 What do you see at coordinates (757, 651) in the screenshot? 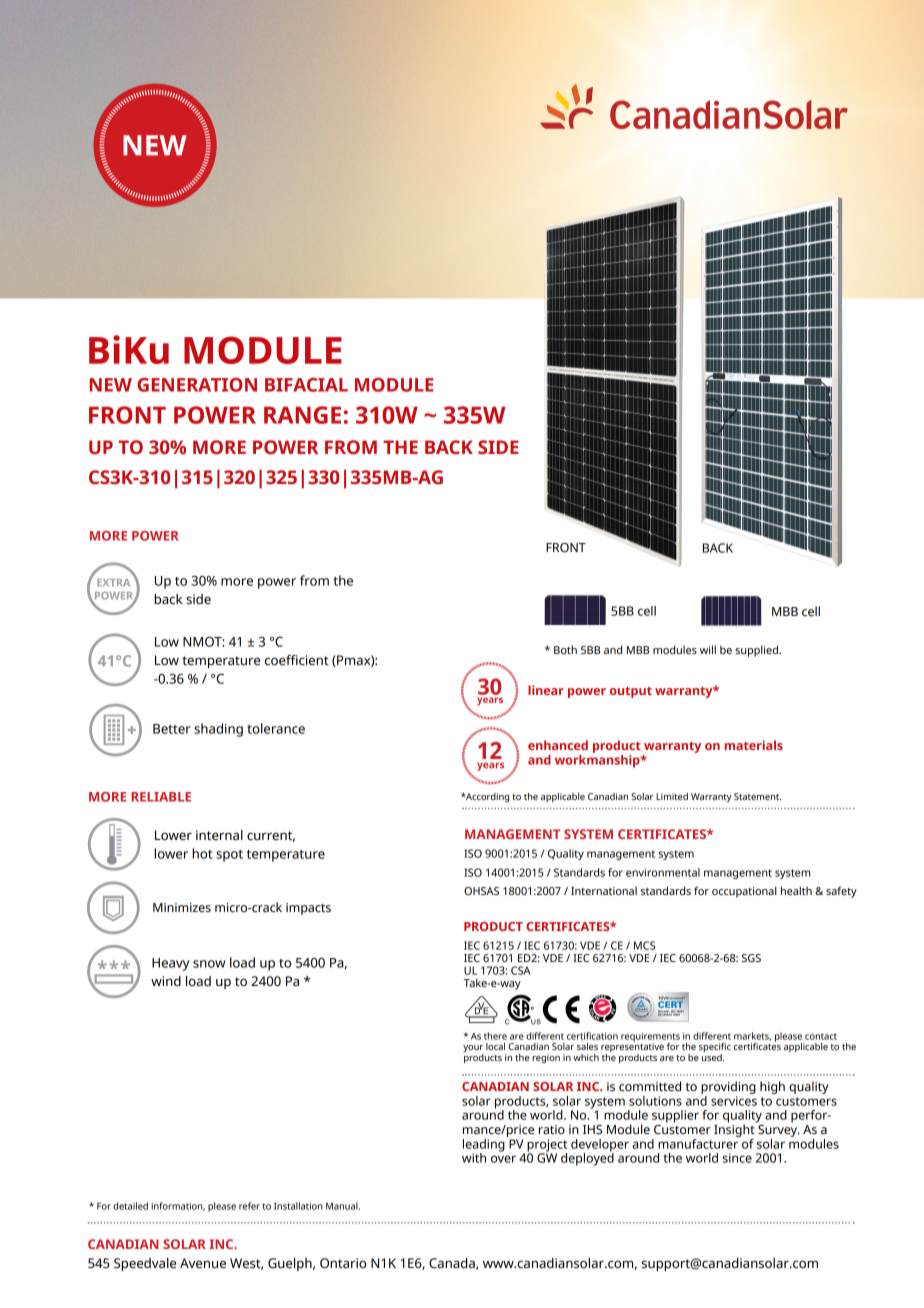
I see `supplied` at bounding box center [757, 651].
